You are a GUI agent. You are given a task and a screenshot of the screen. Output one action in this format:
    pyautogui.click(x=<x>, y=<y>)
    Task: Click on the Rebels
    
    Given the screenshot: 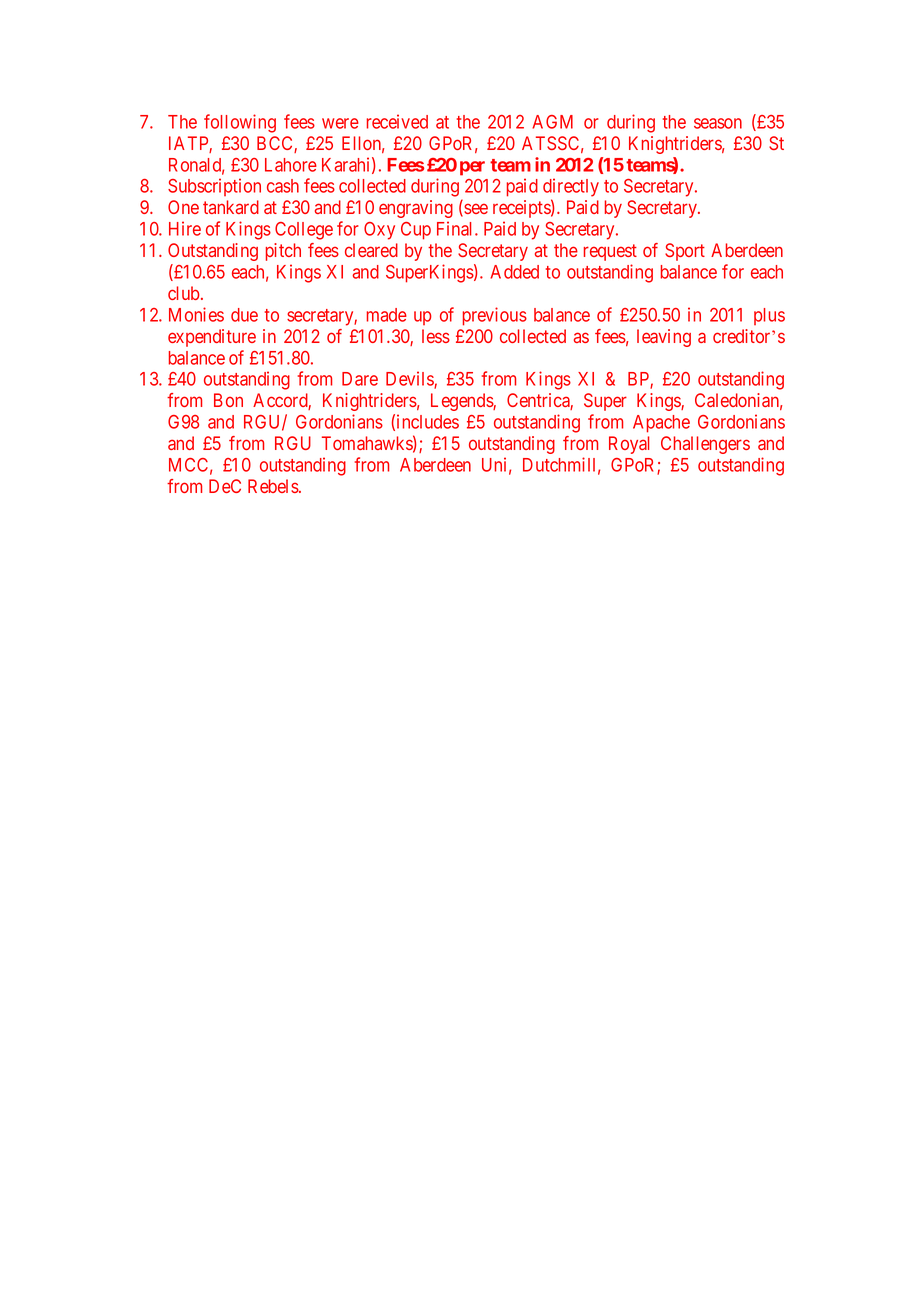 What is the action you would take?
    pyautogui.click(x=273, y=486)
